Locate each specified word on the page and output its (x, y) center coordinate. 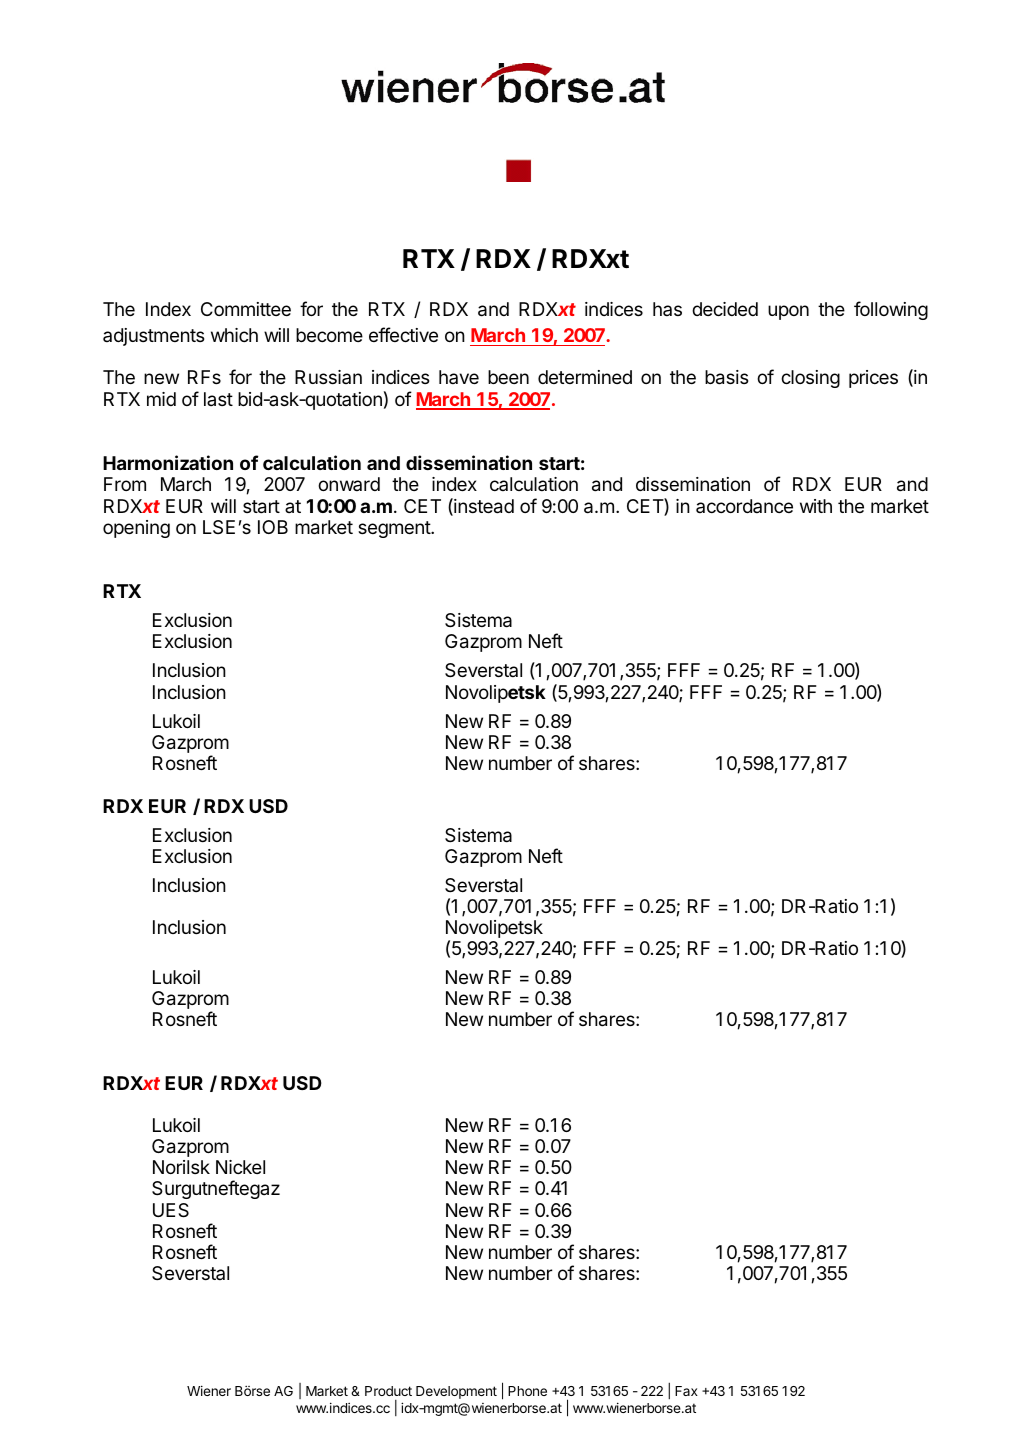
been (508, 377)
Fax (686, 1391)
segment (395, 529)
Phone (527, 1391)
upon (788, 312)
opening (136, 529)
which (234, 335)
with (816, 506)
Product (388, 1391)
